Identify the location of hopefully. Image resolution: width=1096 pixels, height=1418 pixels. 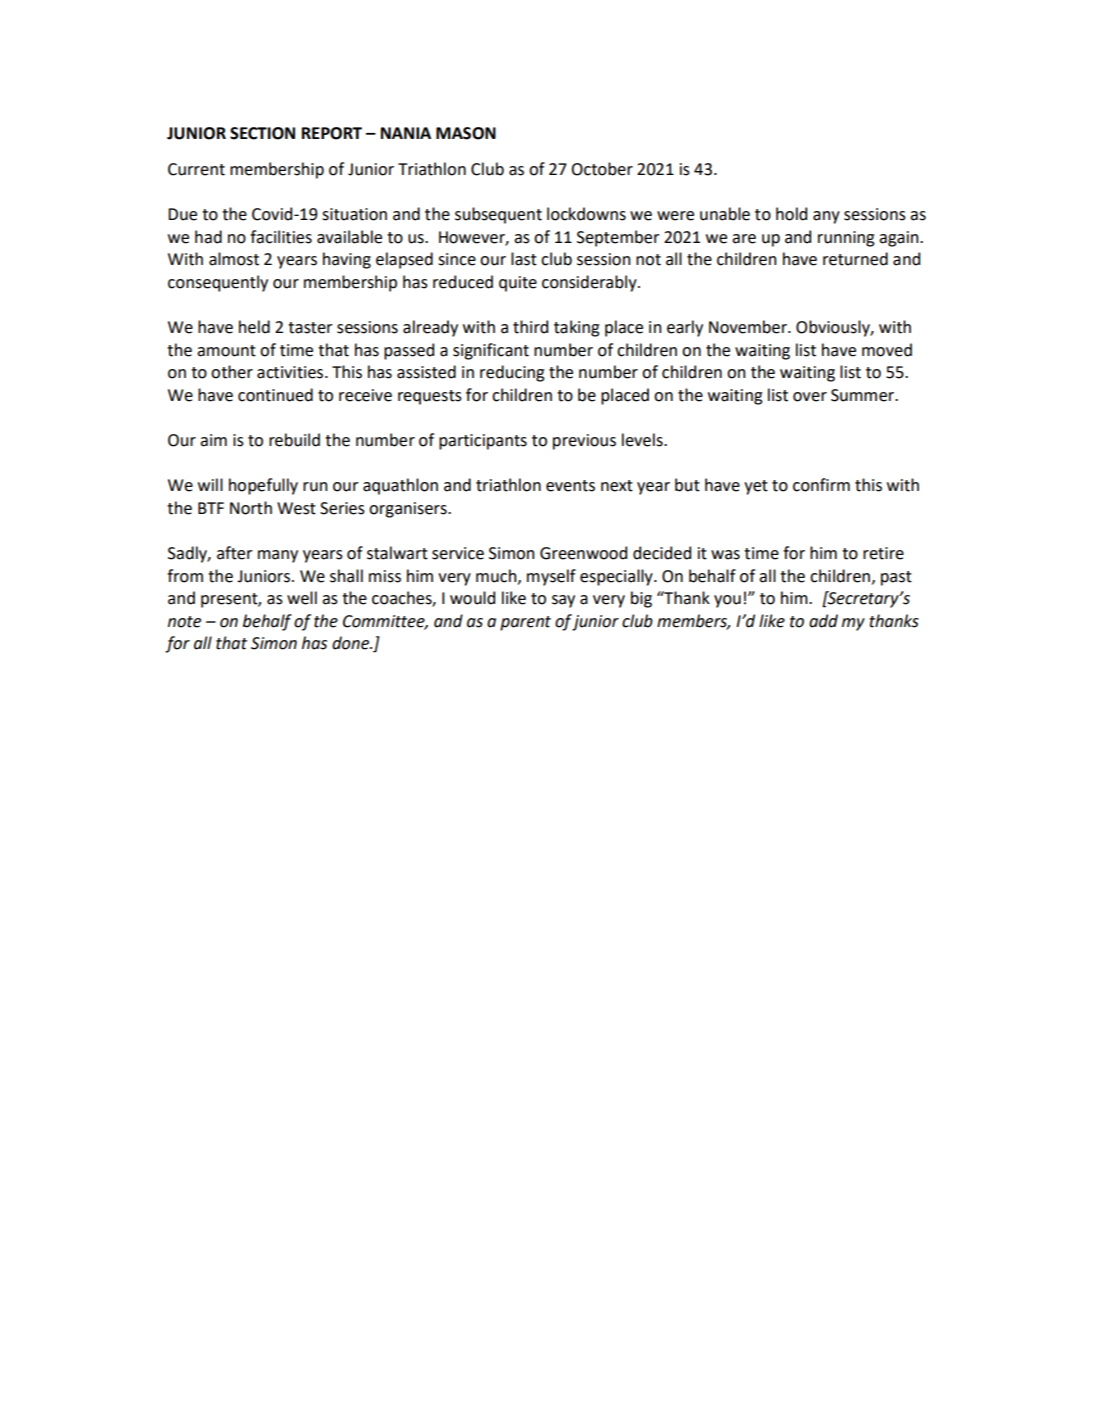
(263, 486).
